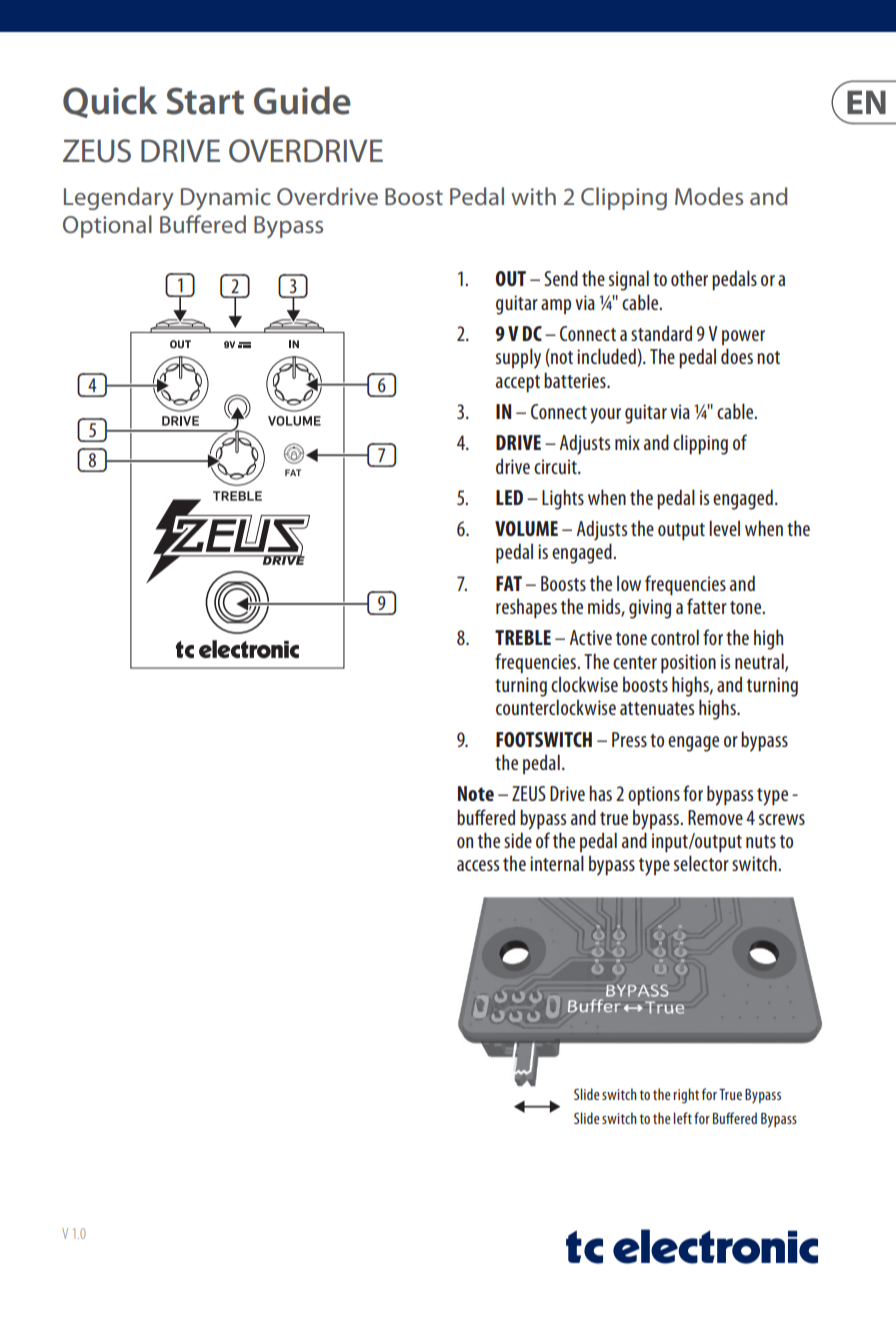  Describe the element at coordinates (683, 1118) in the screenshot. I see `left` at that location.
